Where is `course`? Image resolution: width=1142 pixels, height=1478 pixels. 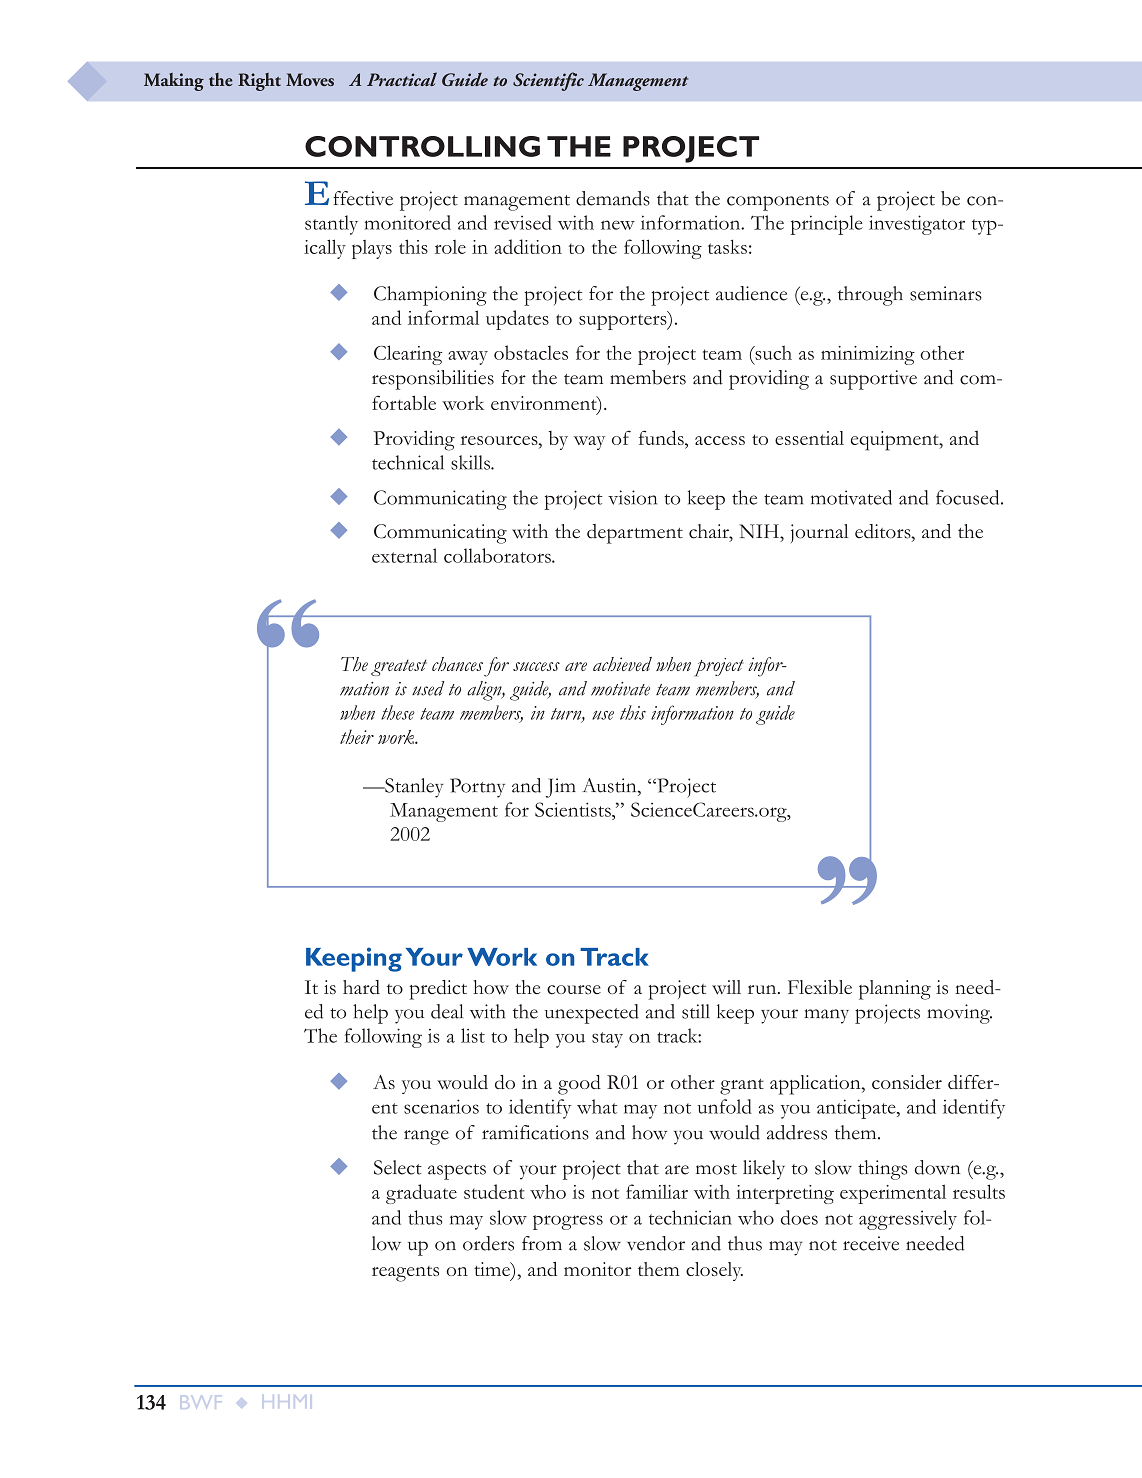 course is located at coordinates (574, 990).
